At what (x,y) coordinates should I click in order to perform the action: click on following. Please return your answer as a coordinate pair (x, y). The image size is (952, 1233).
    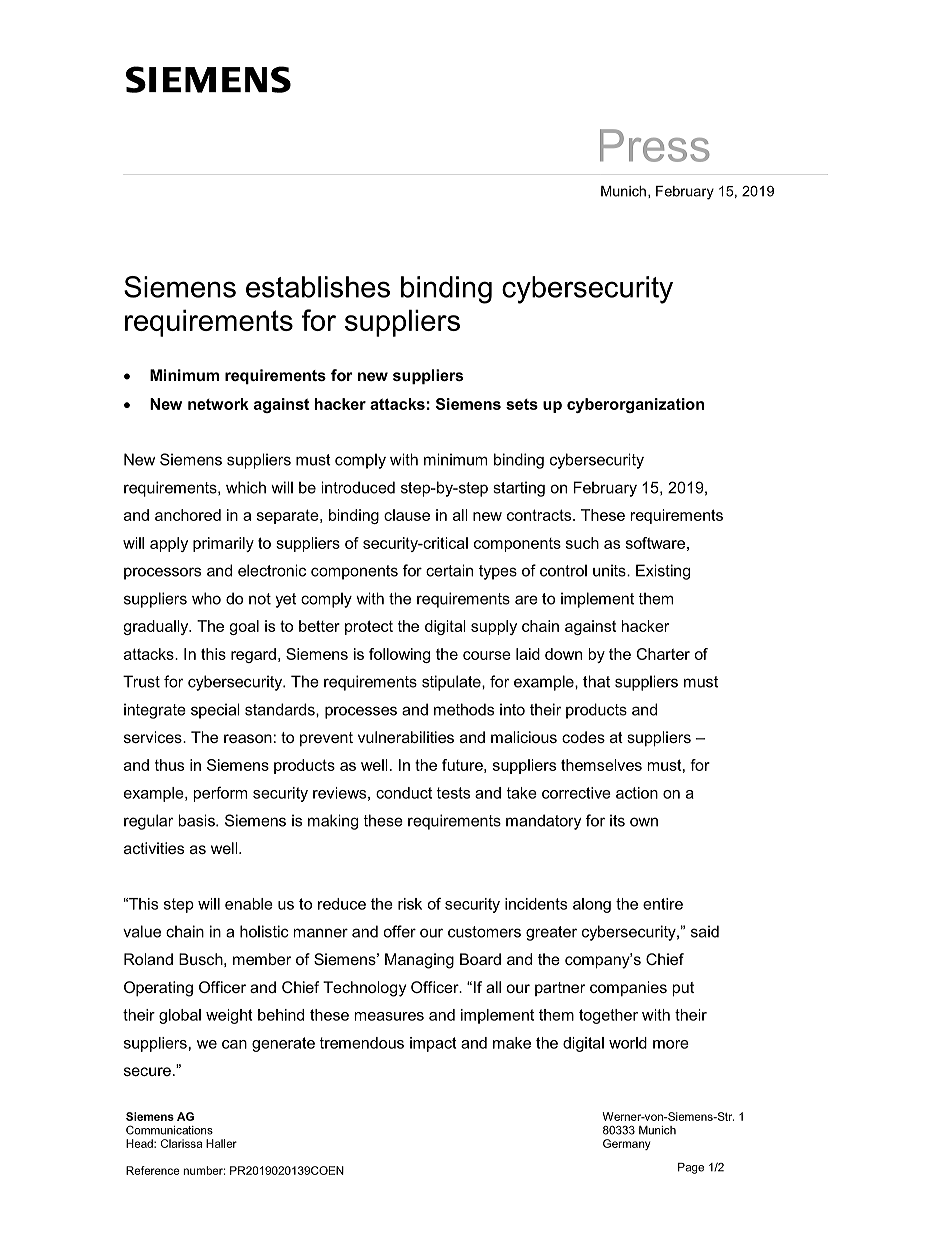
    Looking at the image, I should click on (399, 655).
